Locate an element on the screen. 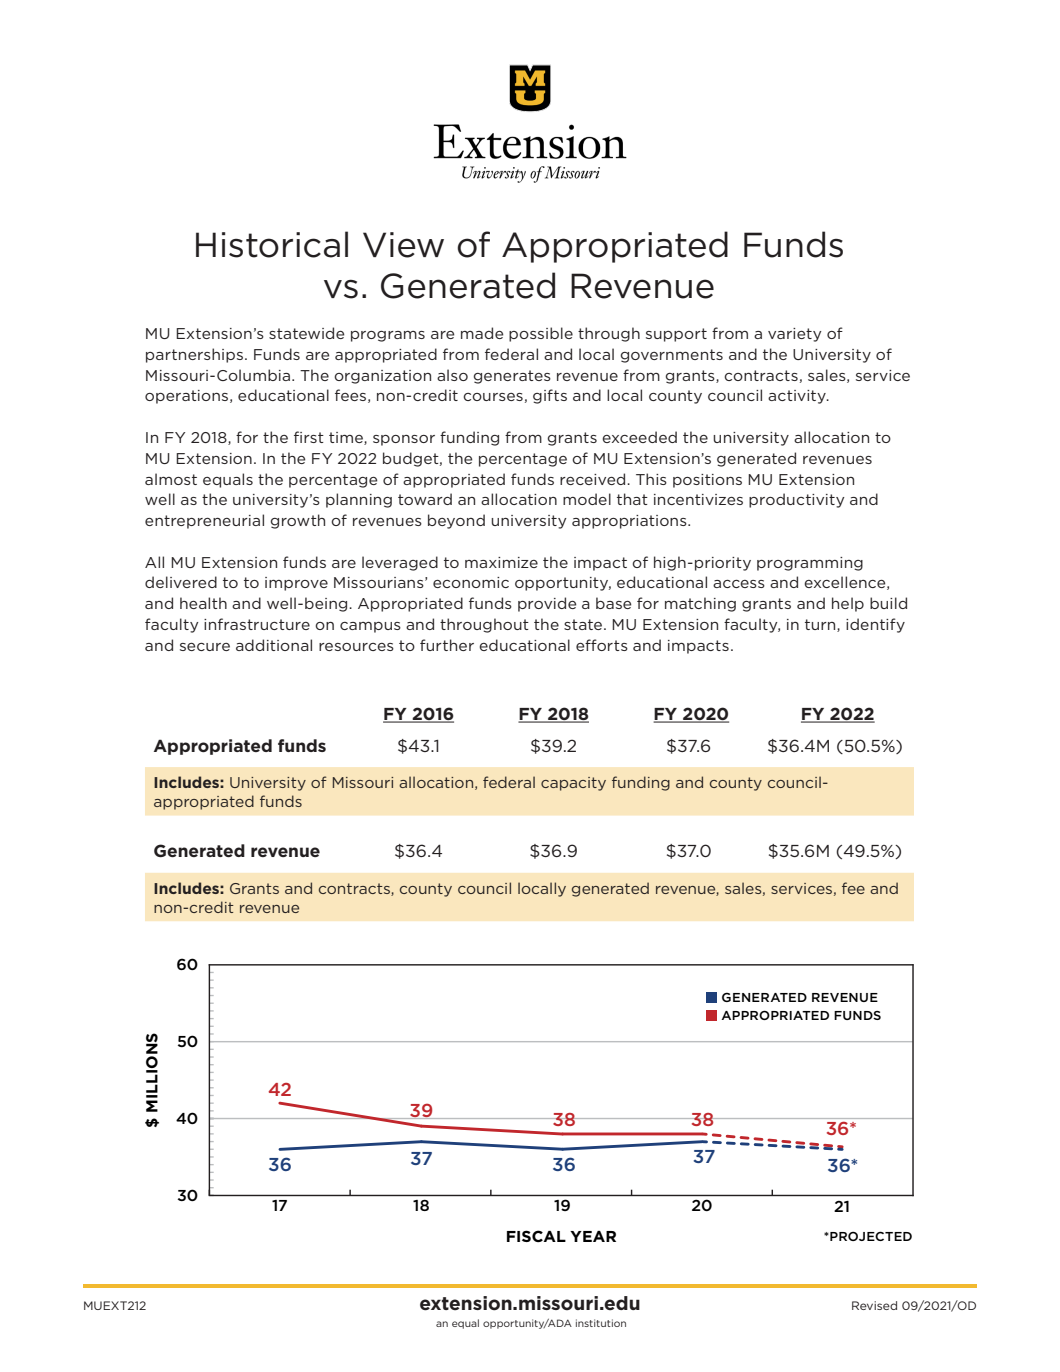 The width and height of the screenshot is (1060, 1372). capacity is located at coordinates (573, 784).
